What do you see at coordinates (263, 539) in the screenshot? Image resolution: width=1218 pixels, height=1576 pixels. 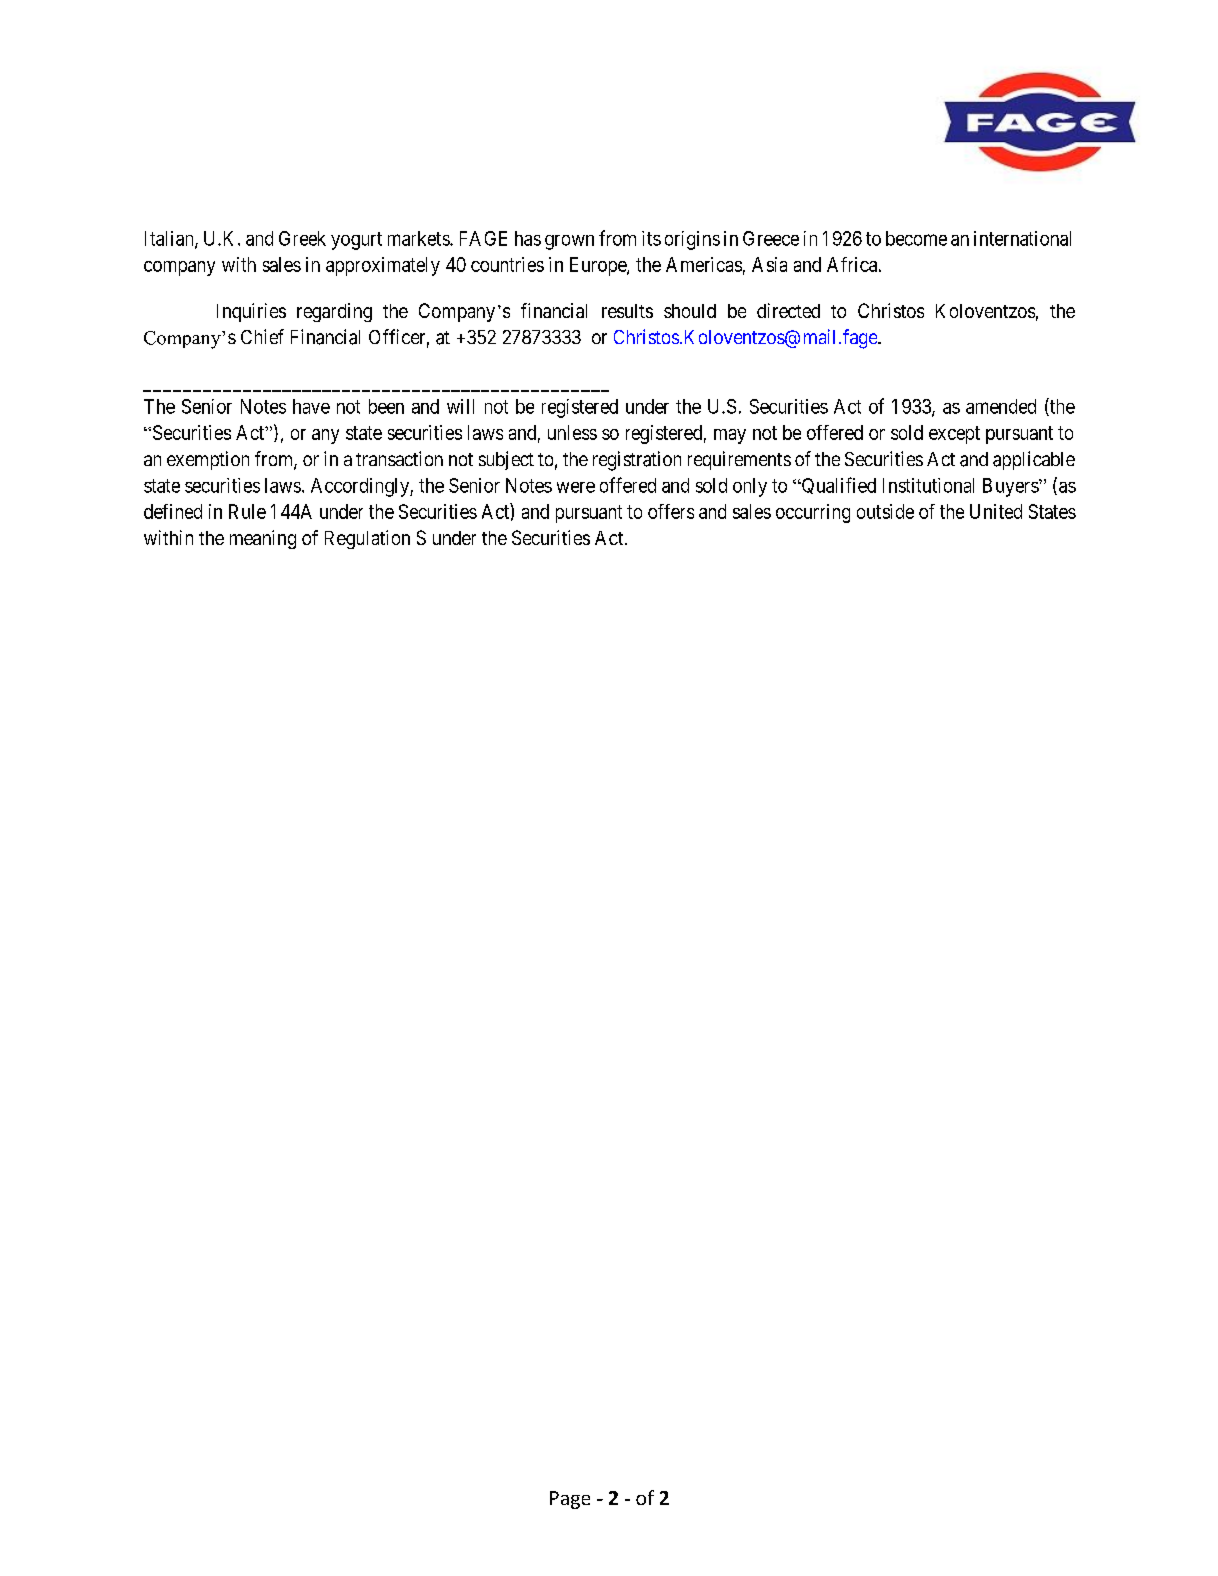 I see `meaning` at bounding box center [263, 539].
